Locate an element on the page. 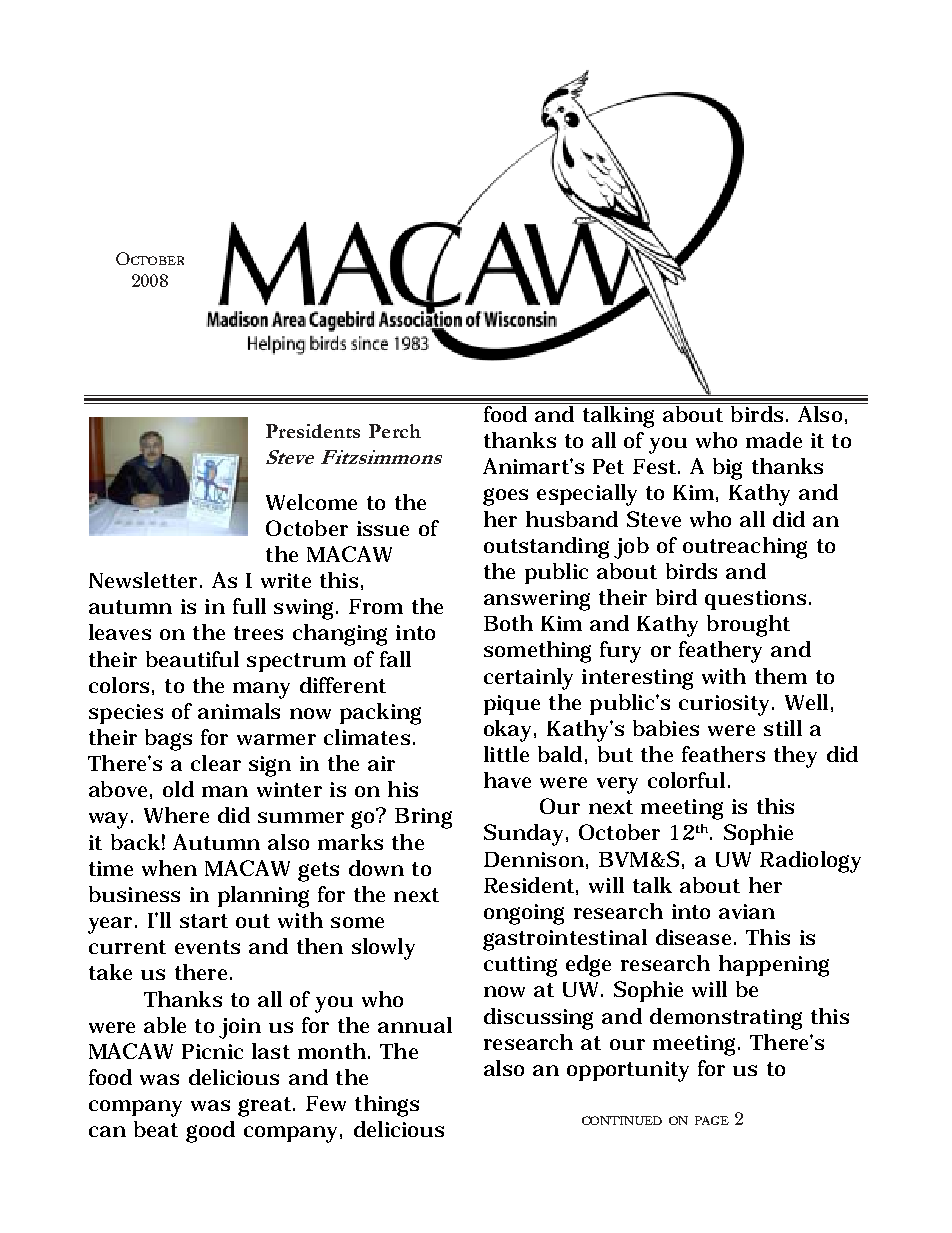  beautiful is located at coordinates (192, 659).
